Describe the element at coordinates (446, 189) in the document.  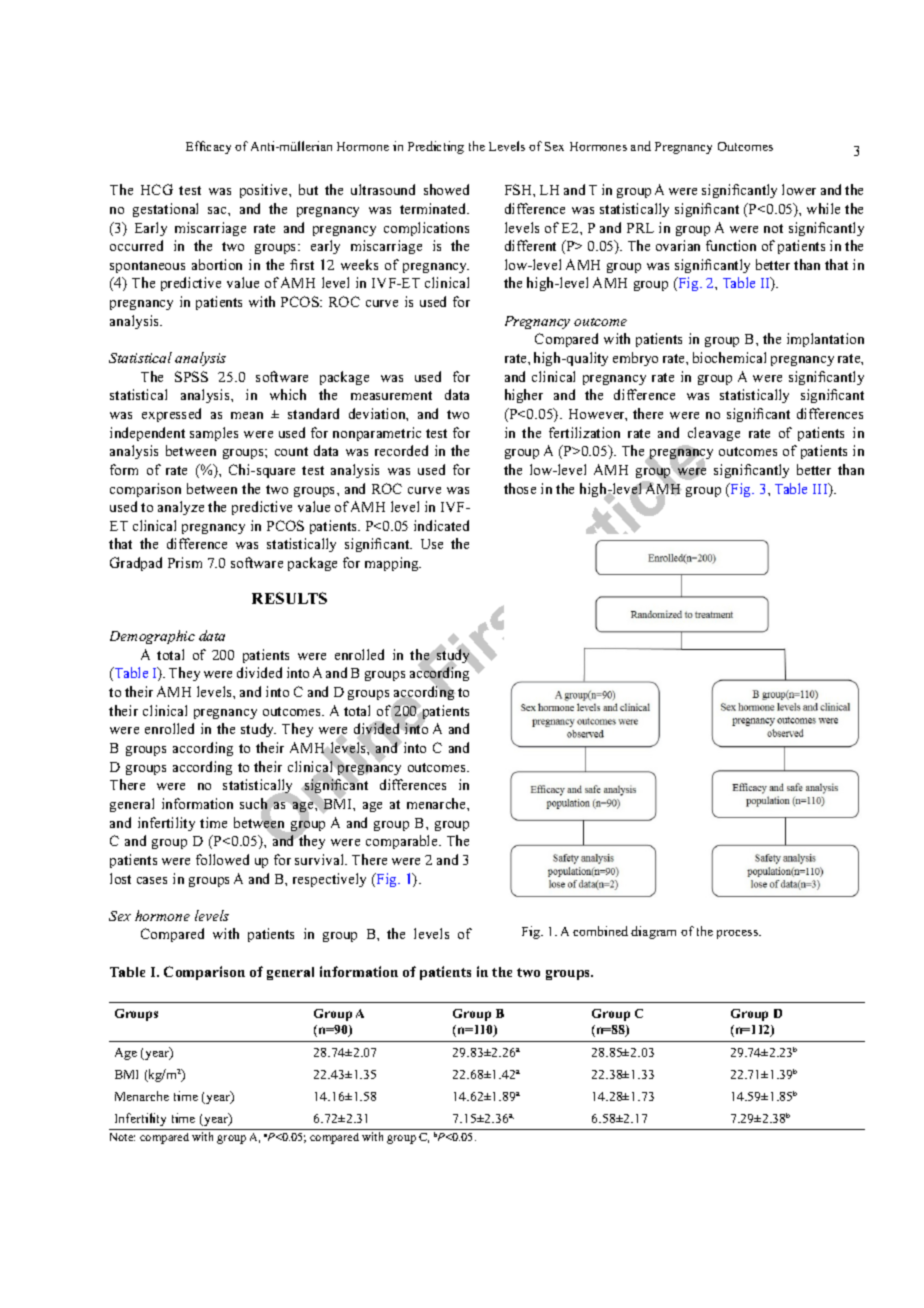
I see `showed` at that location.
